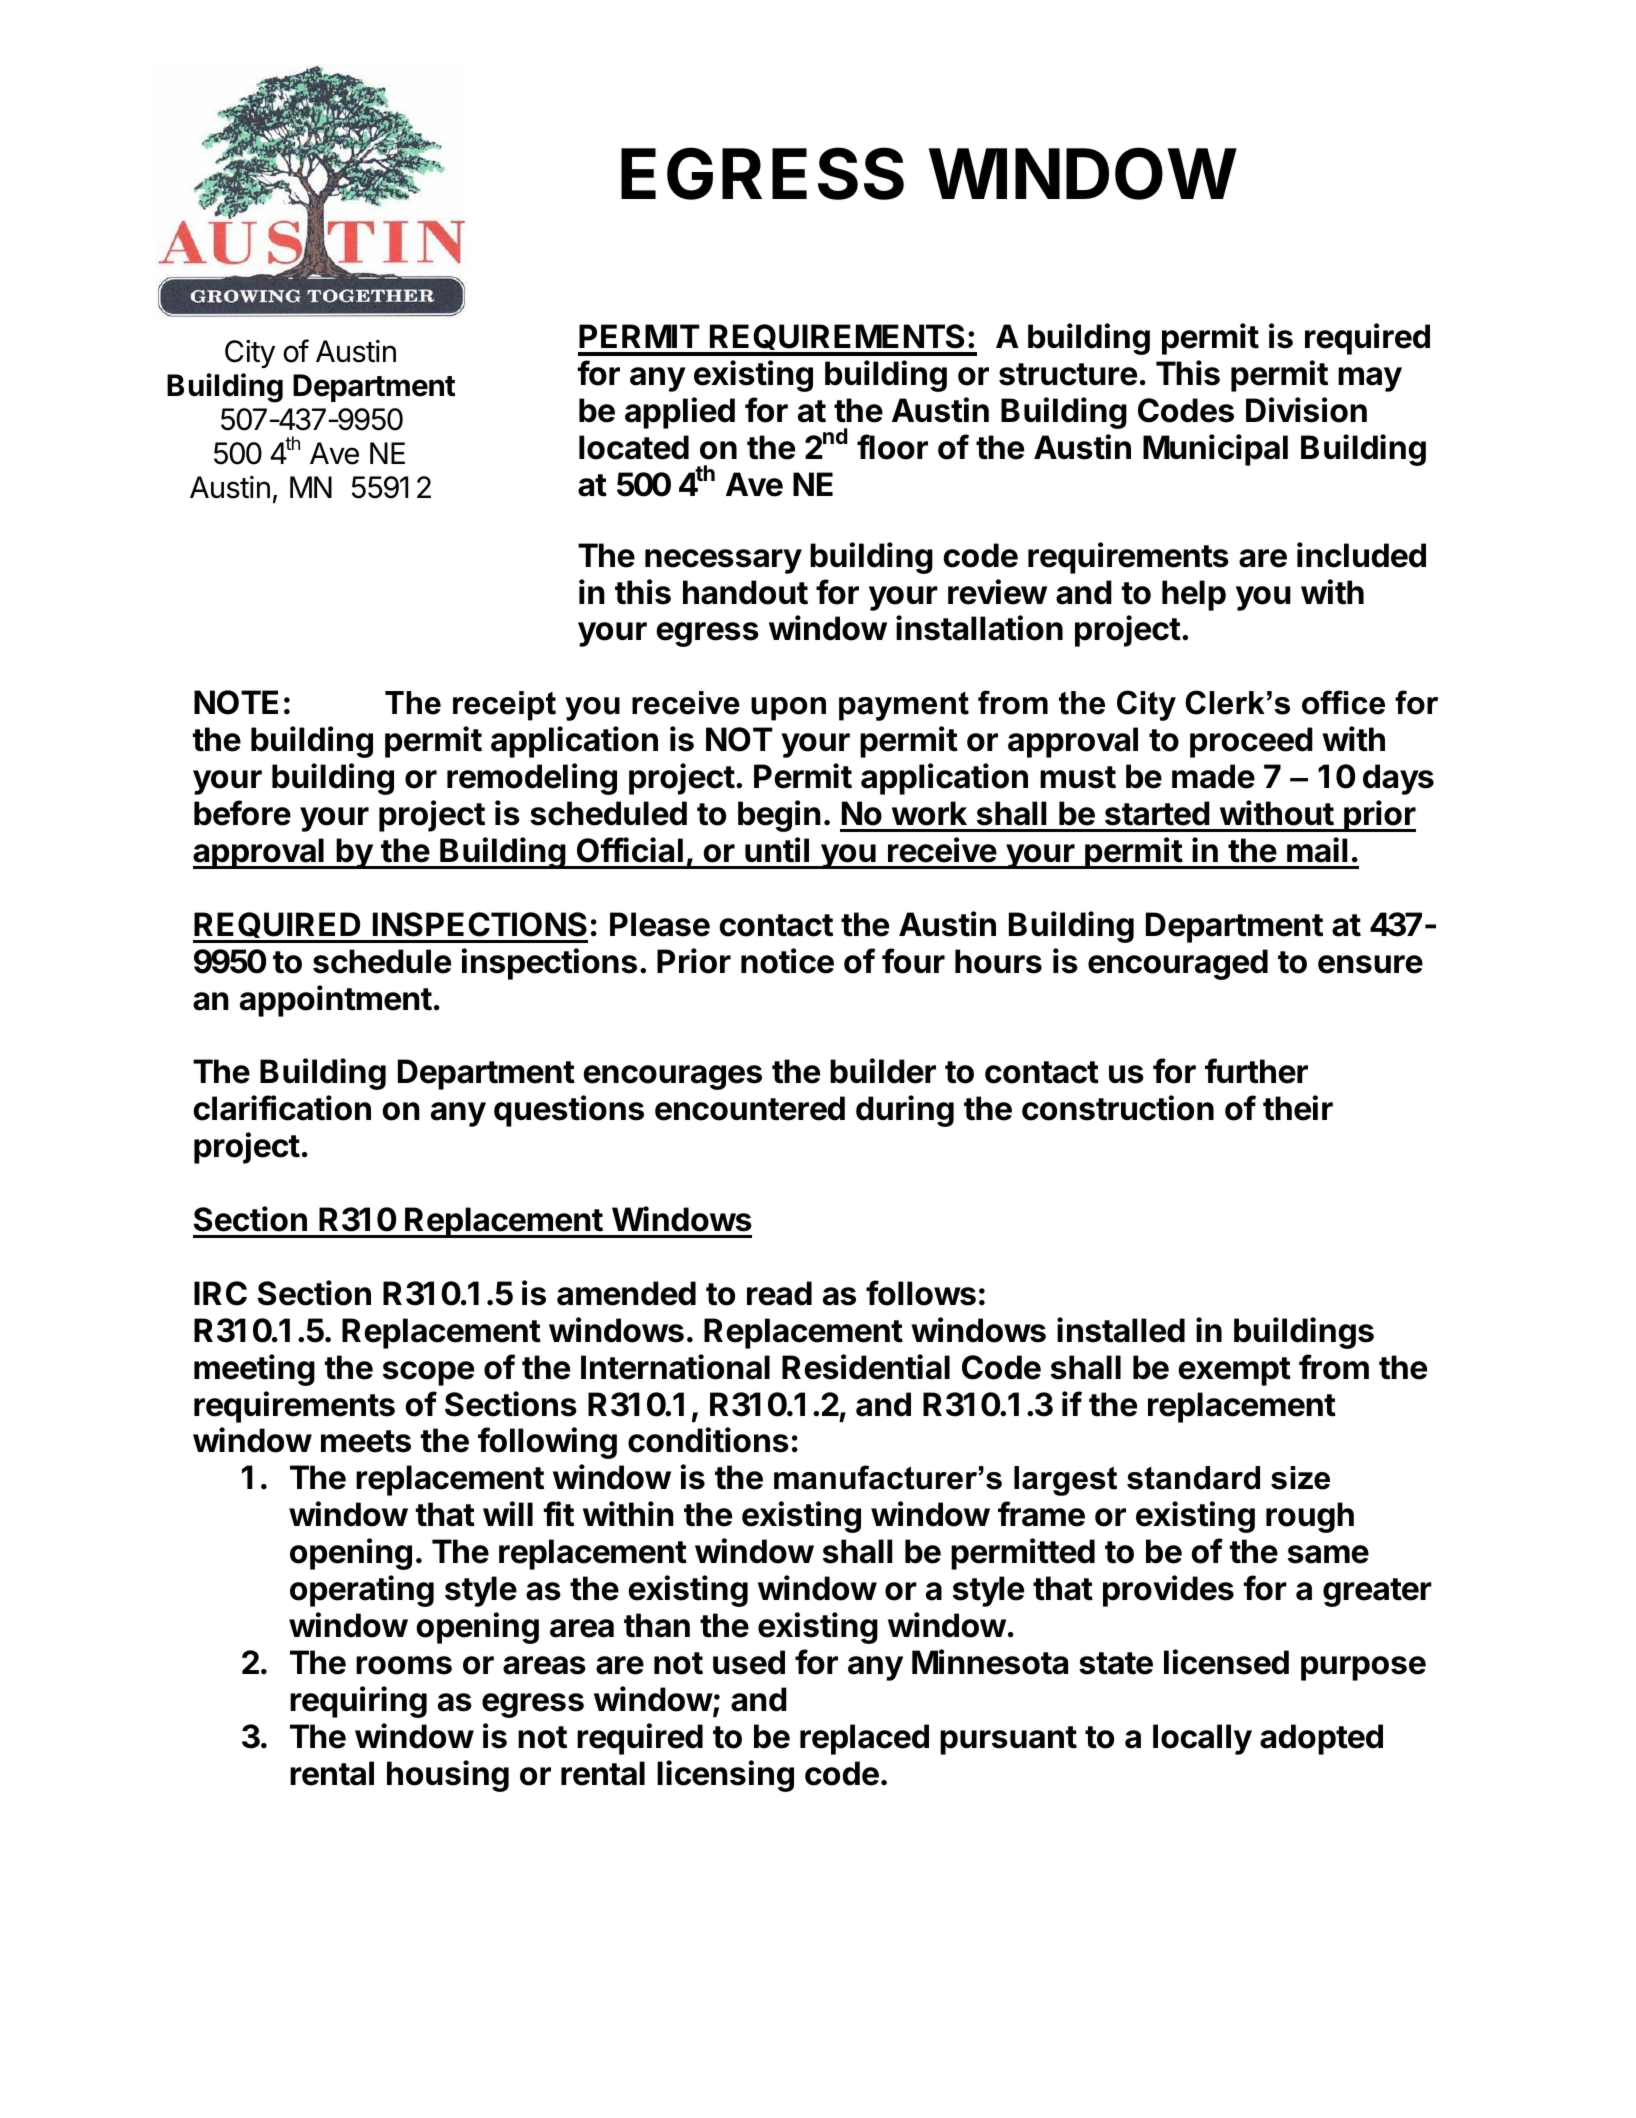  Describe the element at coordinates (358, 1702) in the screenshot. I see `requiring` at that location.
